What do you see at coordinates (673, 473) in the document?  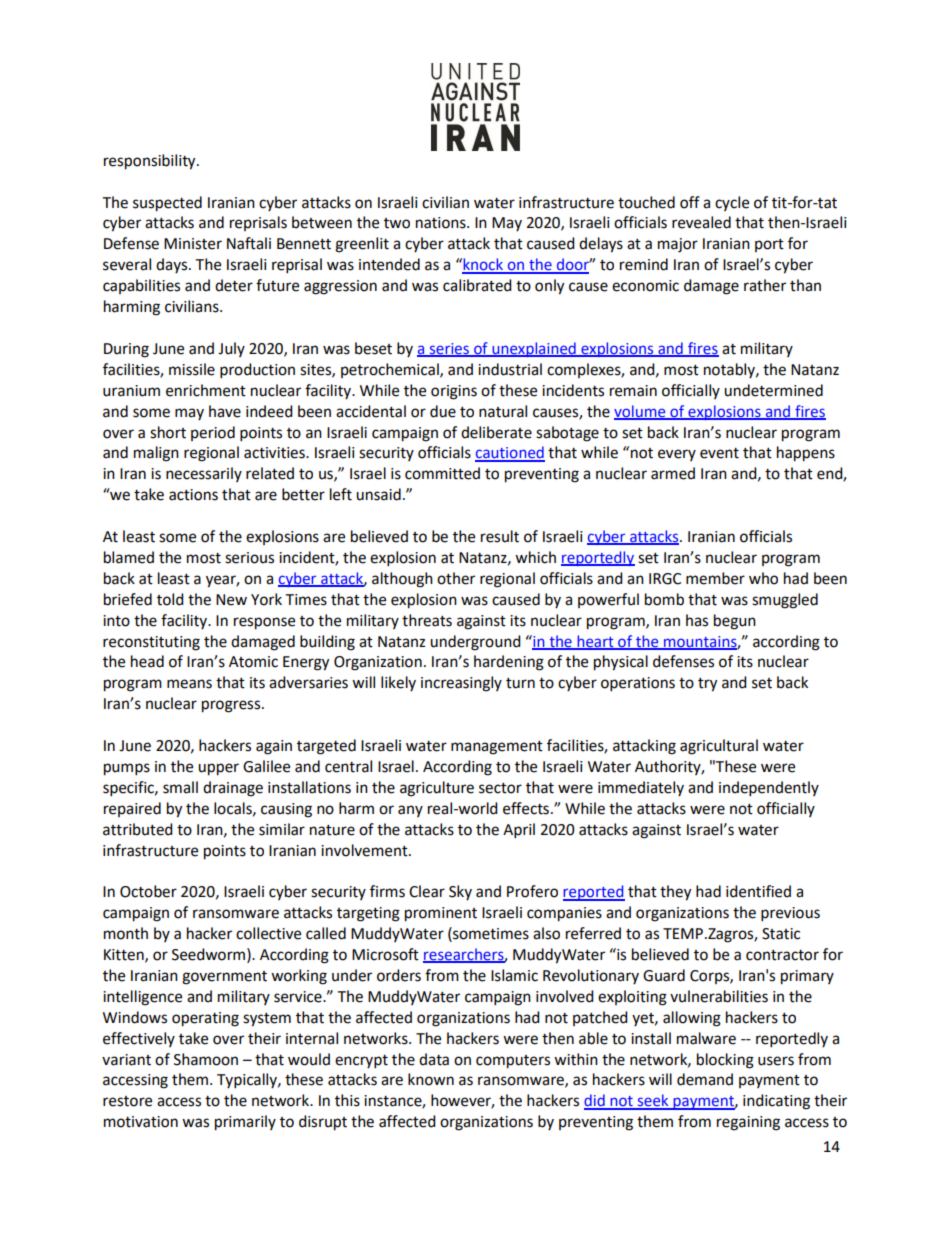 I see `armed` at bounding box center [673, 473].
